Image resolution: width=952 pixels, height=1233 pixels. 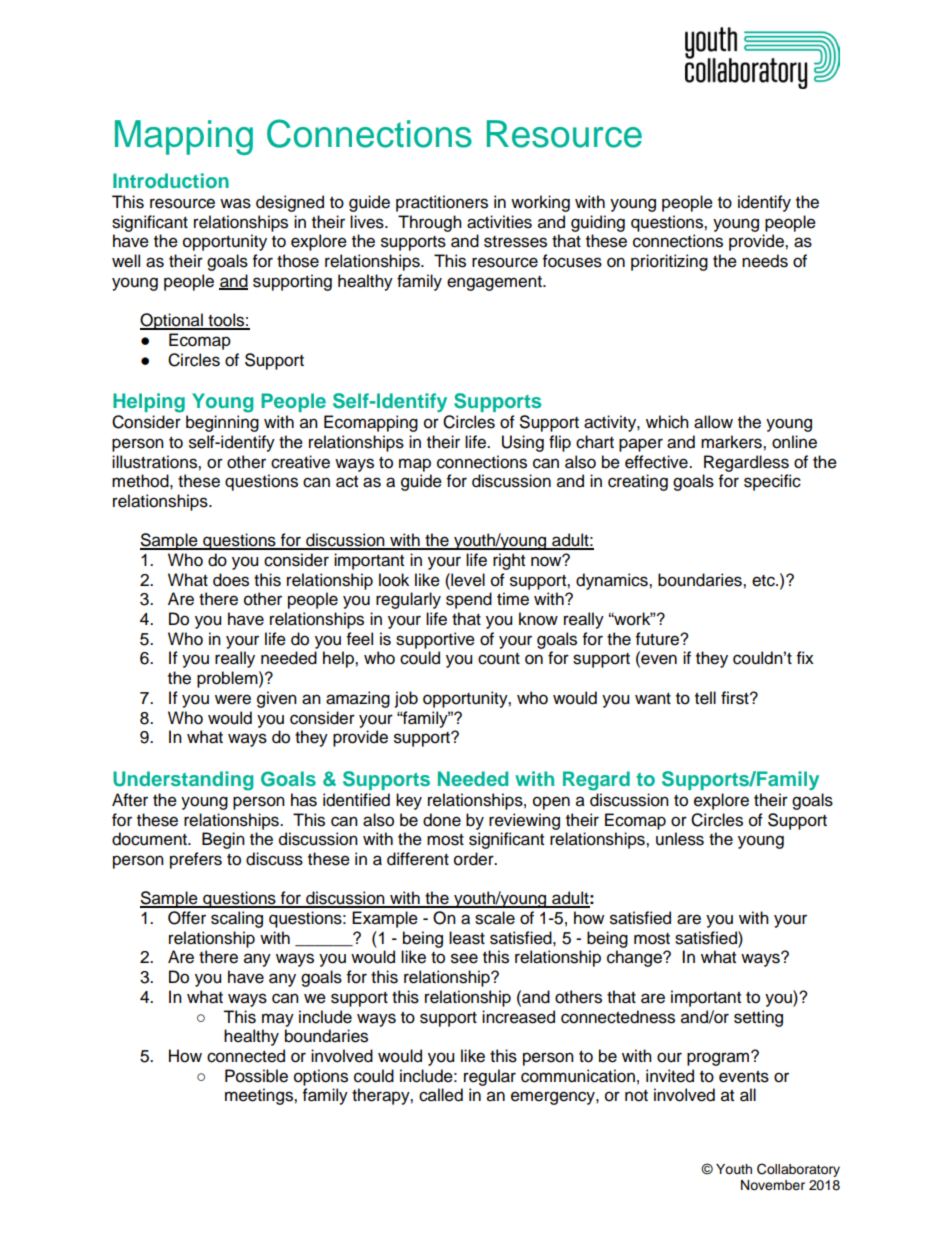 I want to click on needs, so click(x=765, y=261).
